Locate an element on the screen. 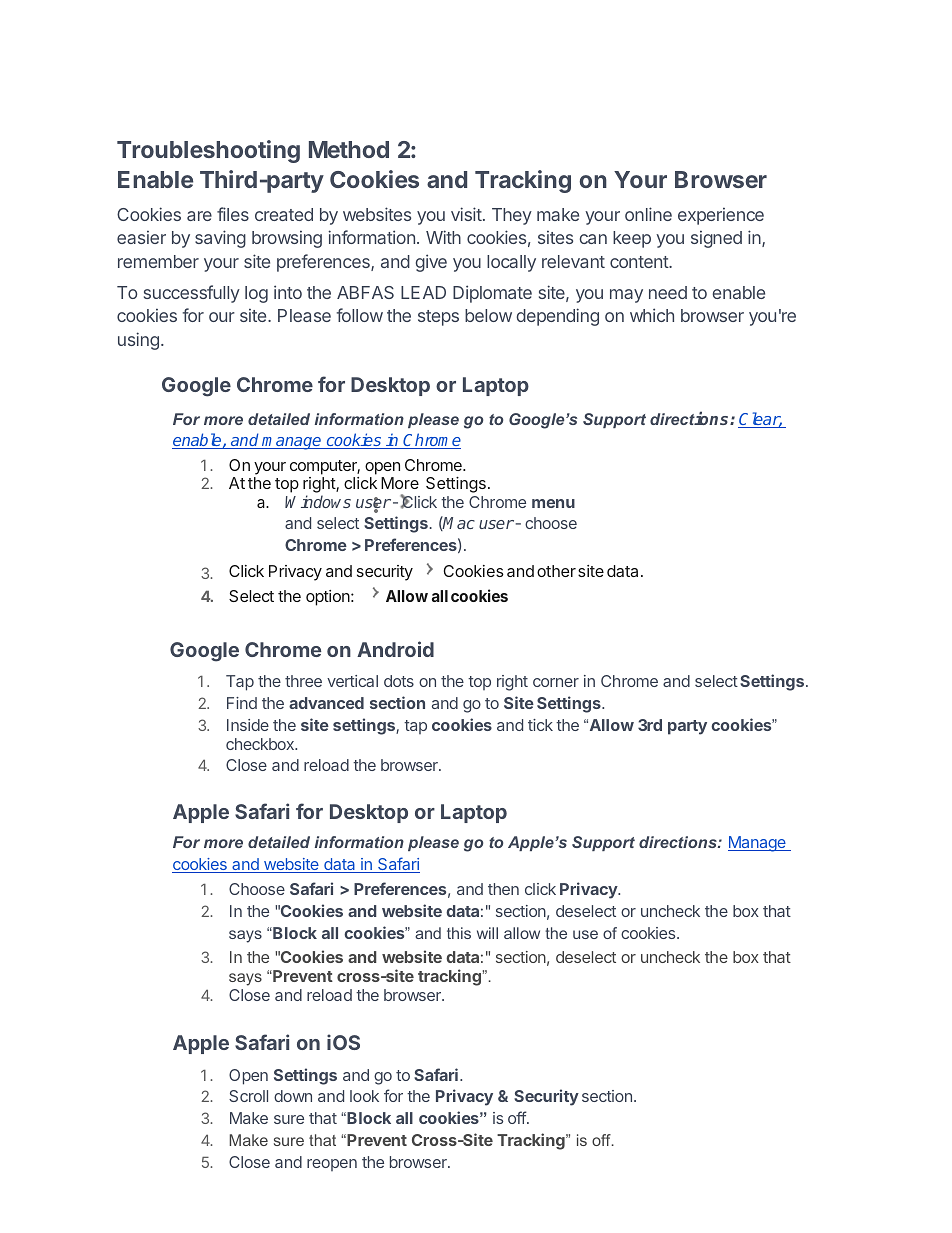 The image size is (952, 1233). online is located at coordinates (648, 214).
